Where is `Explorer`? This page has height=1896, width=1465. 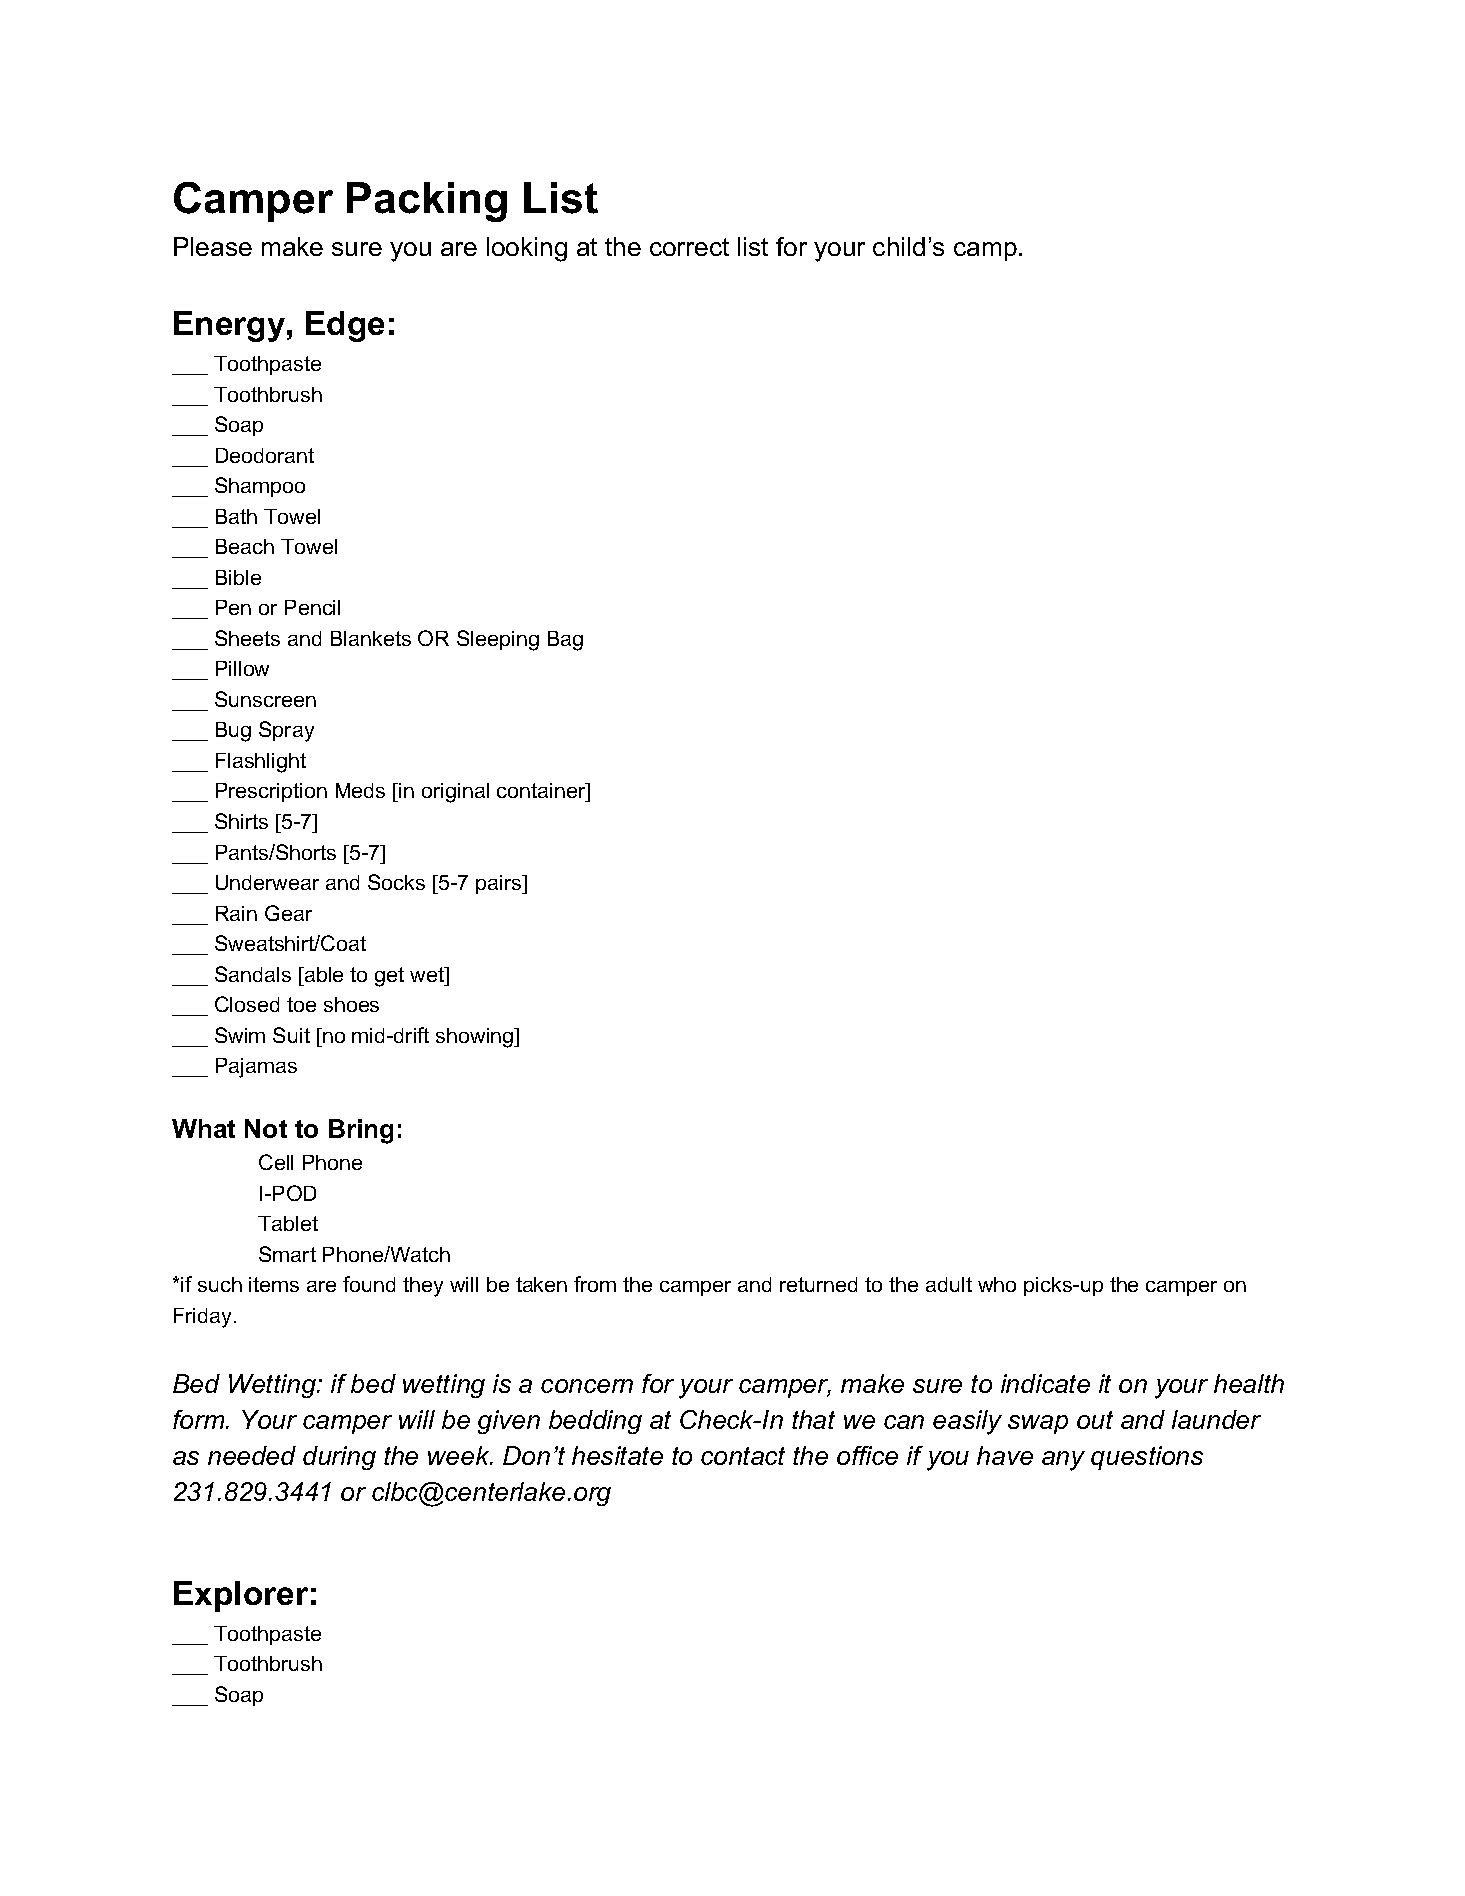
Explorer is located at coordinates (241, 1596).
